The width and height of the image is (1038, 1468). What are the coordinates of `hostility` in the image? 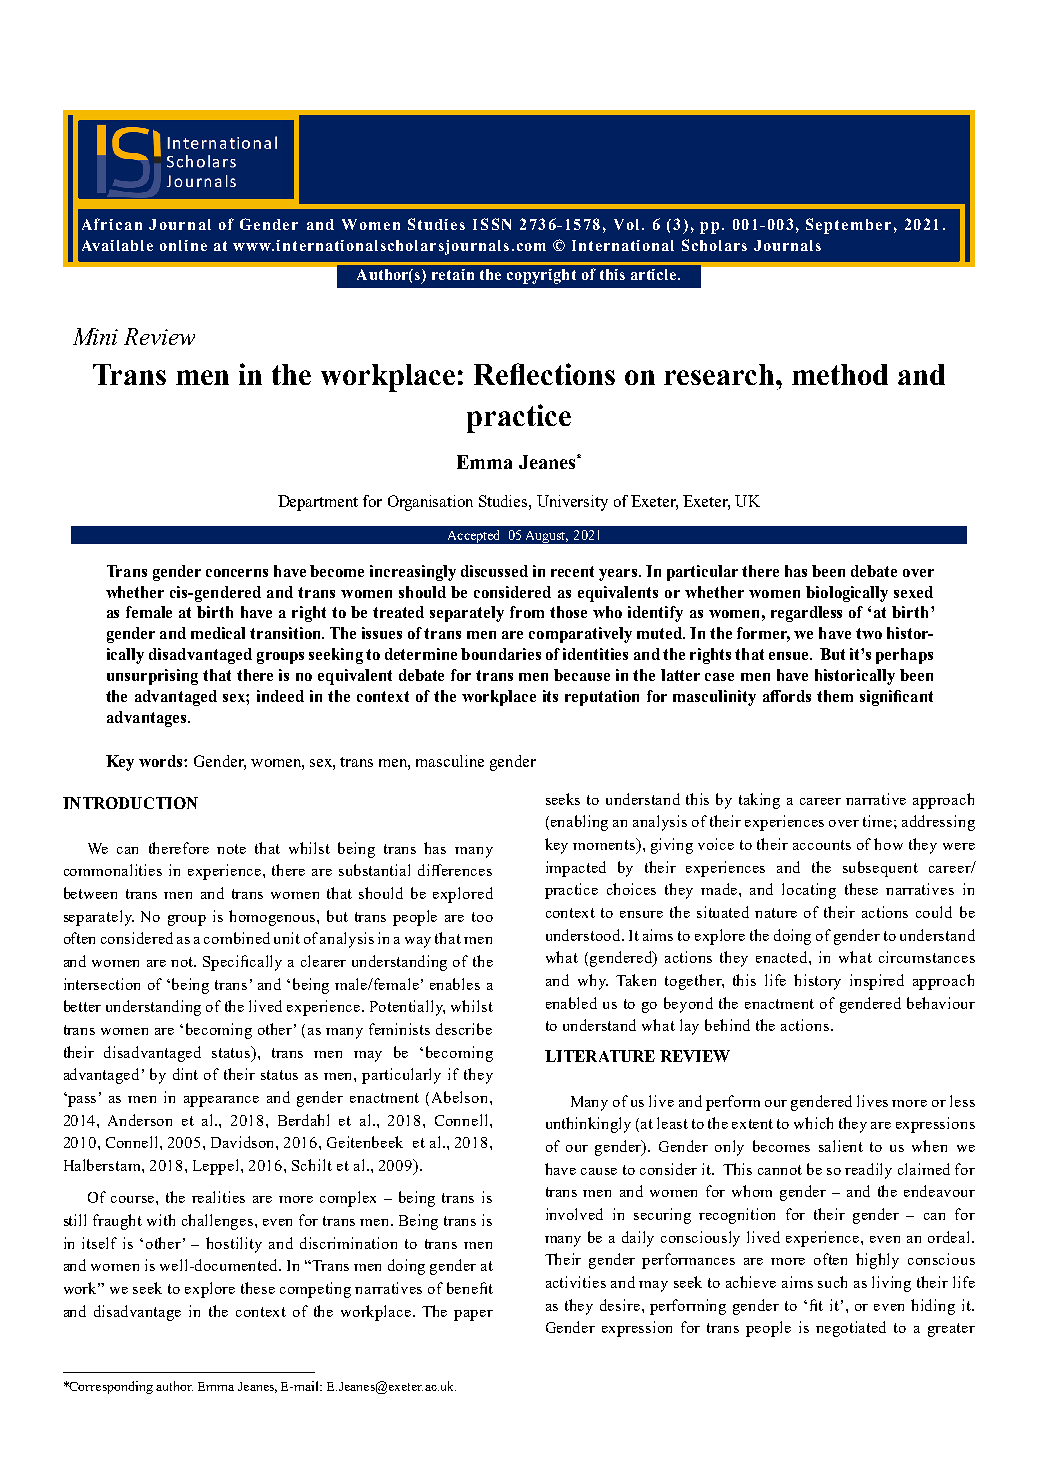 It's located at (234, 1245).
